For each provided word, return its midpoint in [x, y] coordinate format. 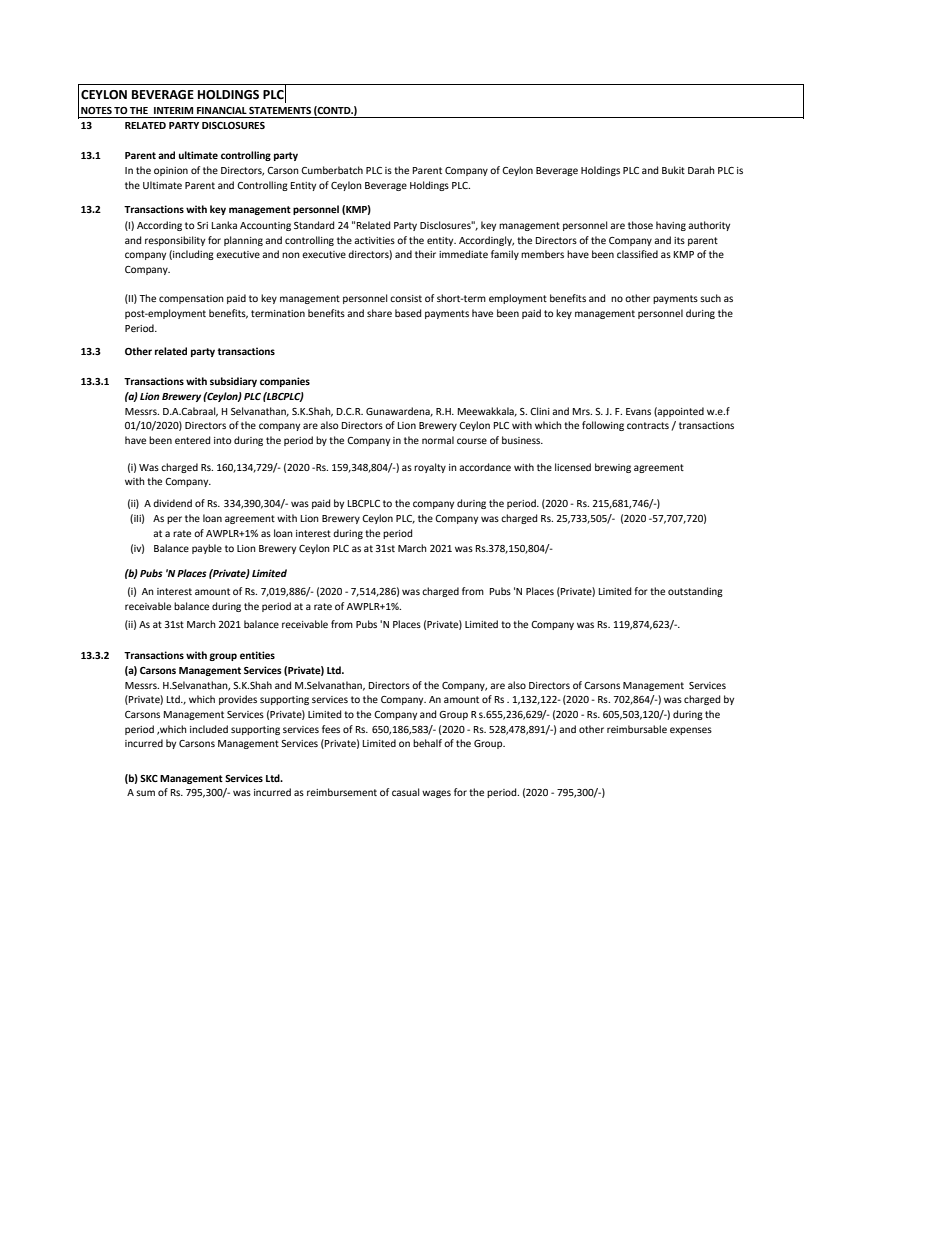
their [425, 254]
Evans [638, 411]
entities [257, 655]
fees [331, 729]
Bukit [673, 170]
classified [637, 254]
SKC [149, 778]
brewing [613, 468]
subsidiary [233, 382]
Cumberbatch [332, 170]
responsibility [175, 241]
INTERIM [173, 110]
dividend [172, 503]
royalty [430, 468]
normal [438, 440]
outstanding [695, 592]
